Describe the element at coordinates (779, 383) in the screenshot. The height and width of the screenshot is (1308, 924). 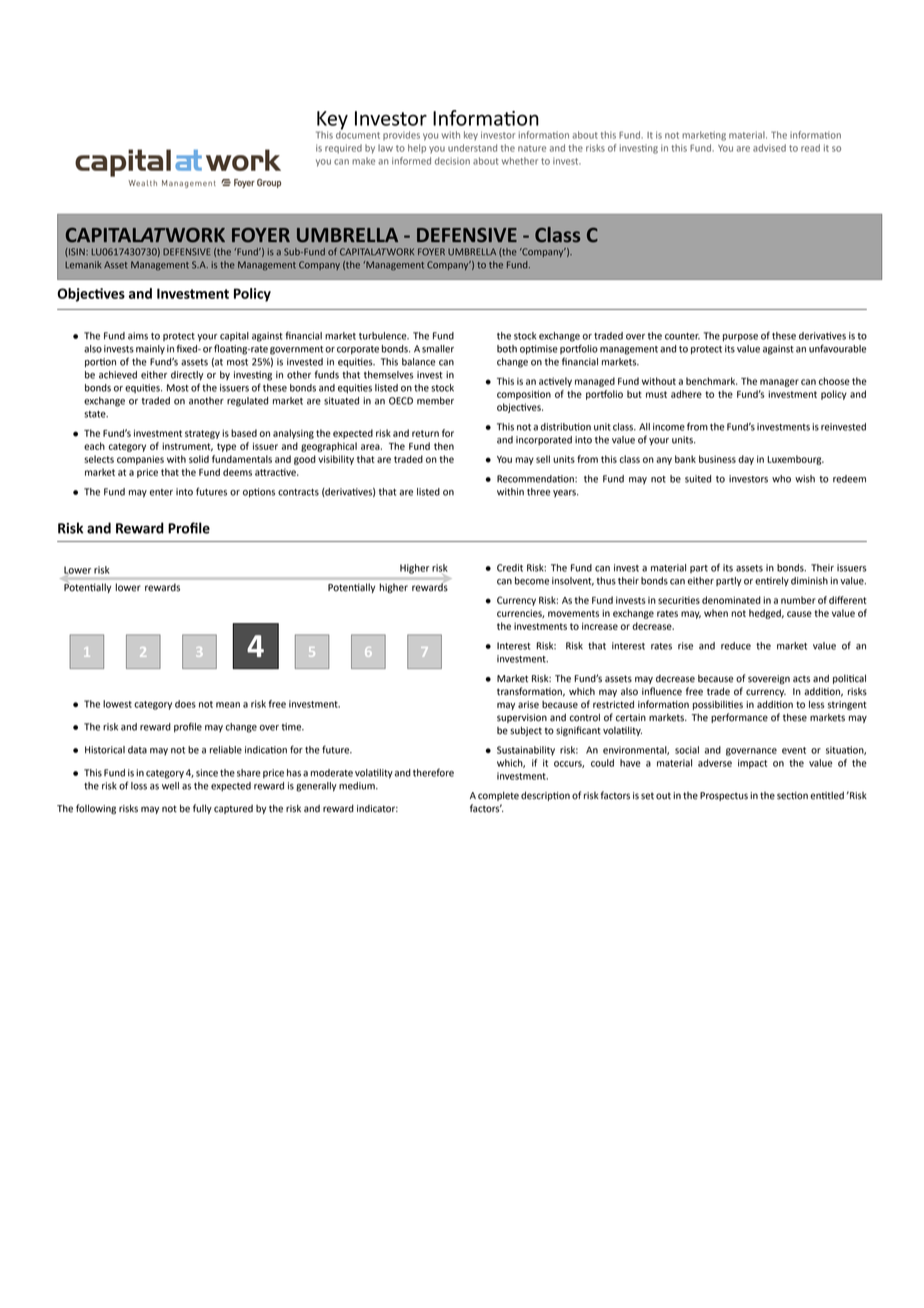
I see `manager` at that location.
